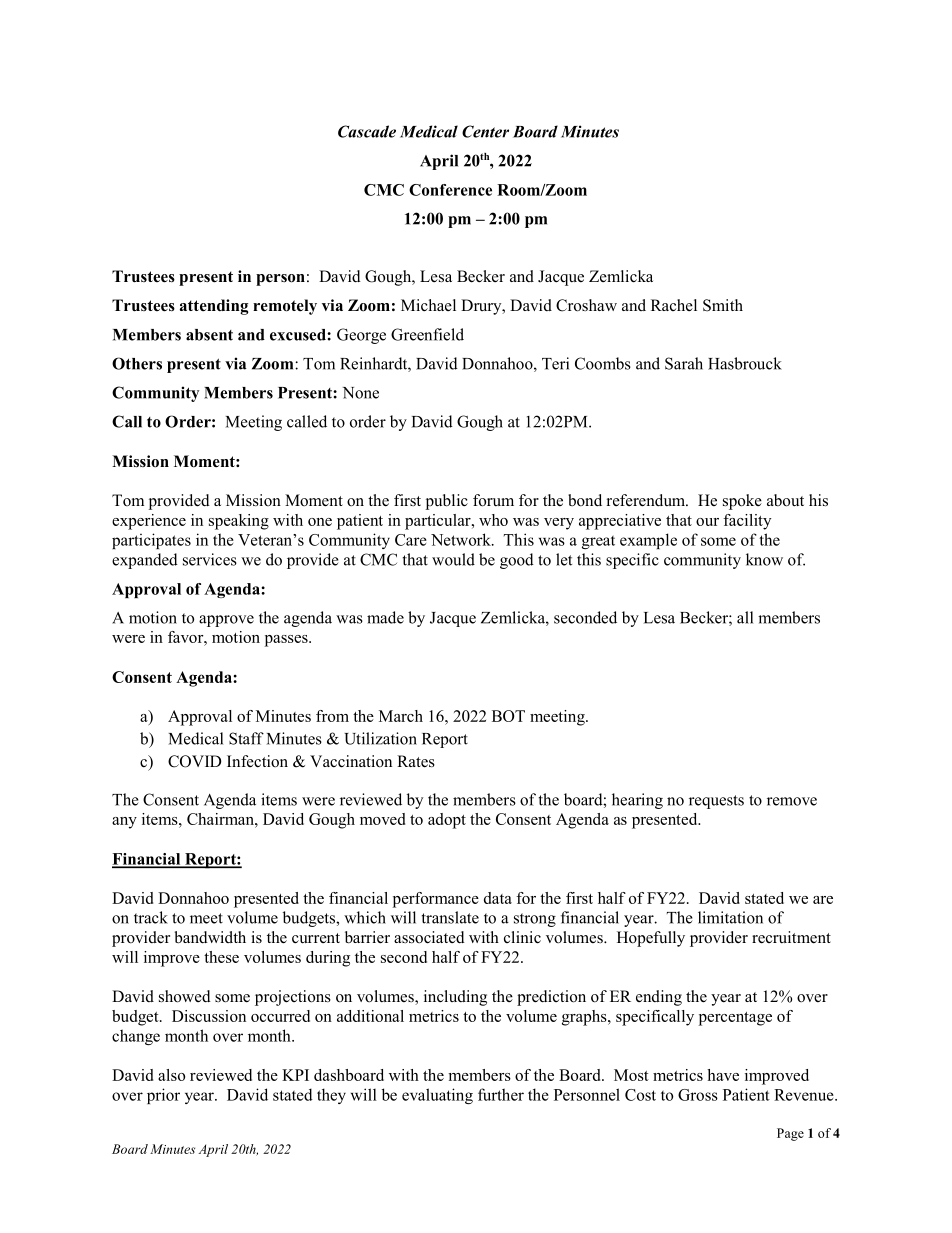  I want to click on requests, so click(716, 802).
